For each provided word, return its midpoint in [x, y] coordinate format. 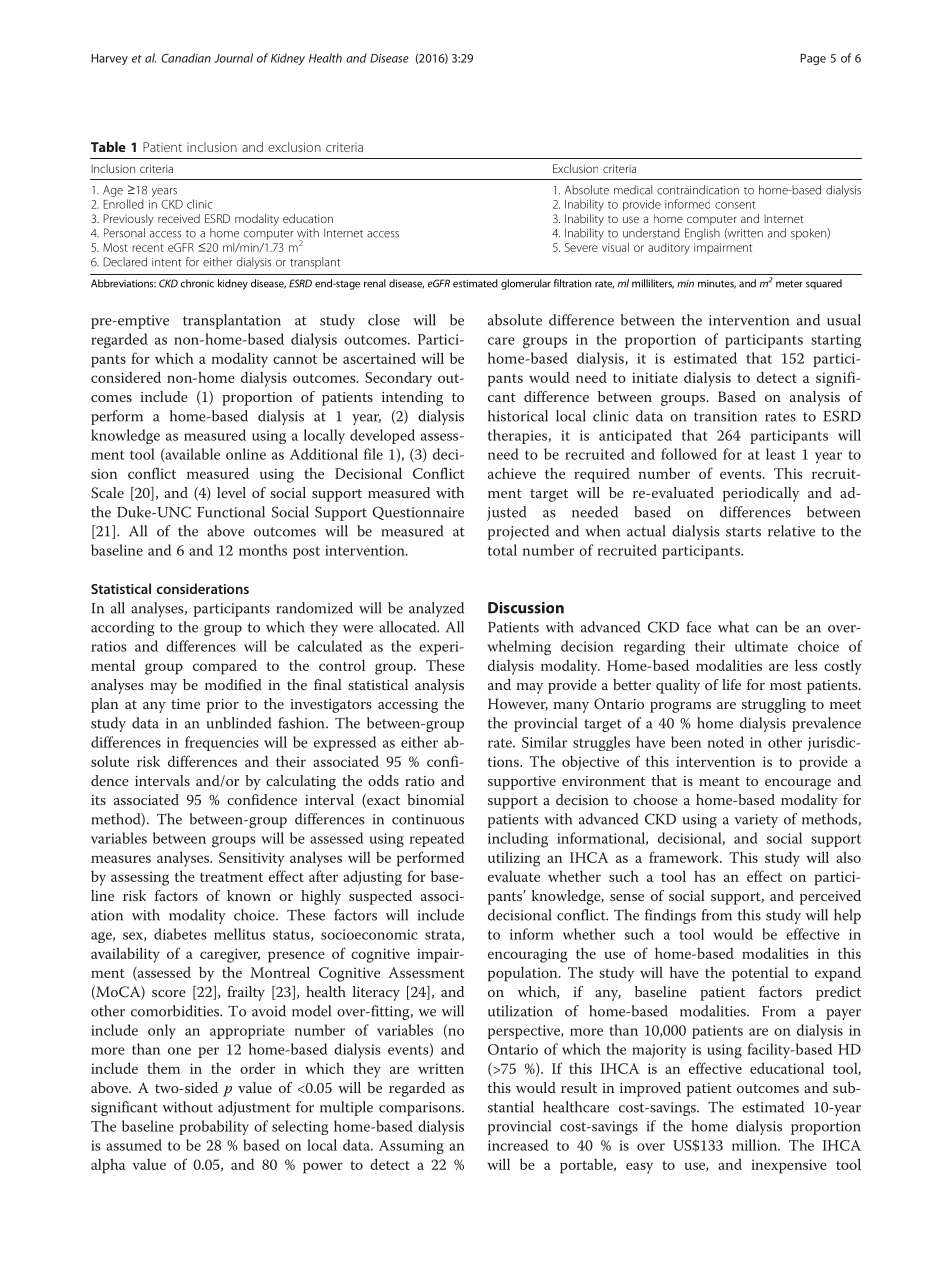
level [231, 492]
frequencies [222, 743]
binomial [435, 799]
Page [813, 59]
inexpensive [789, 1166]
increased [518, 1145]
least [781, 454]
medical [633, 190]
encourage [798, 784]
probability [214, 1127]
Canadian [186, 58]
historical [518, 416]
